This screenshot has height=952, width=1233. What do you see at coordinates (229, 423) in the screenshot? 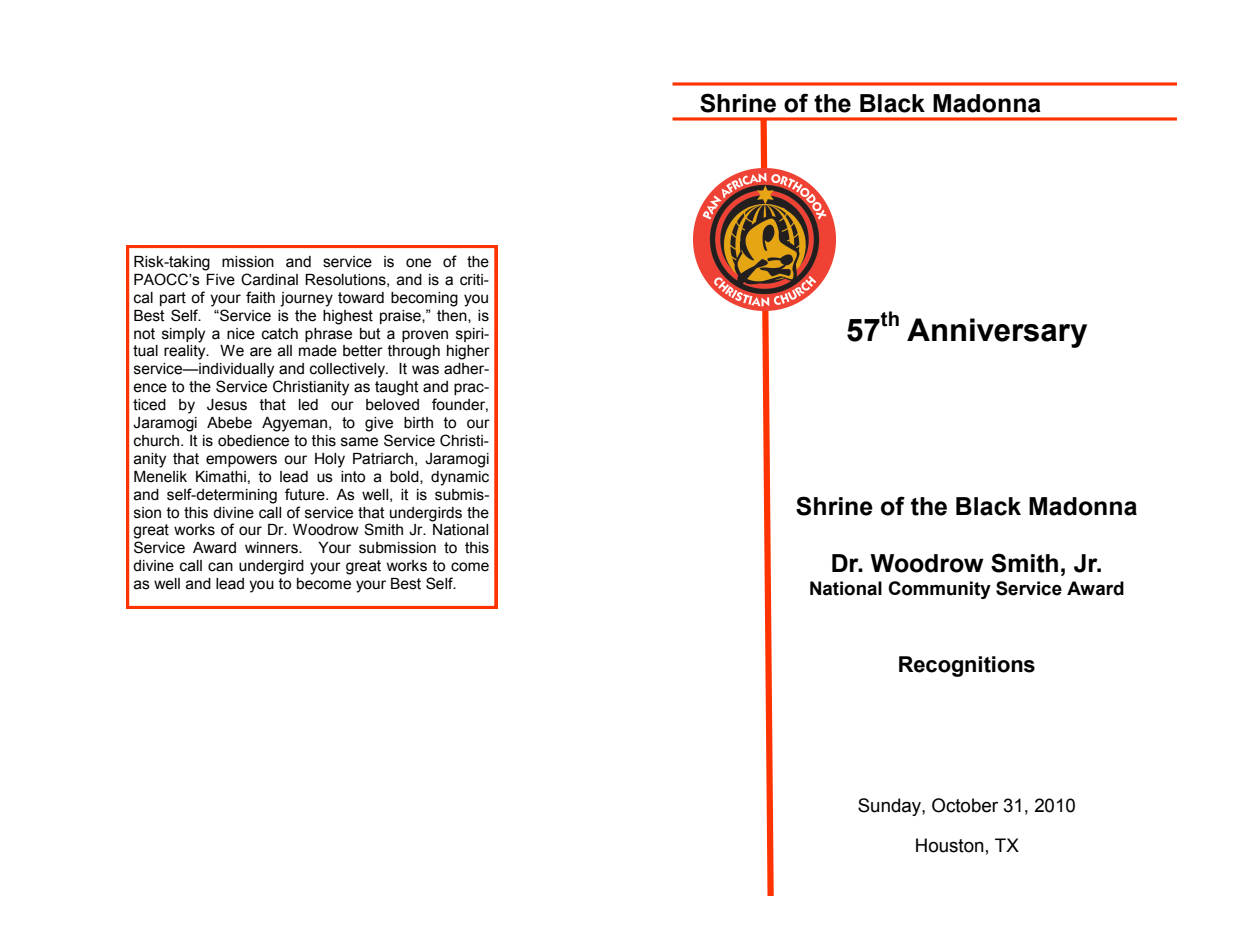
I see `Abebe` at bounding box center [229, 423].
